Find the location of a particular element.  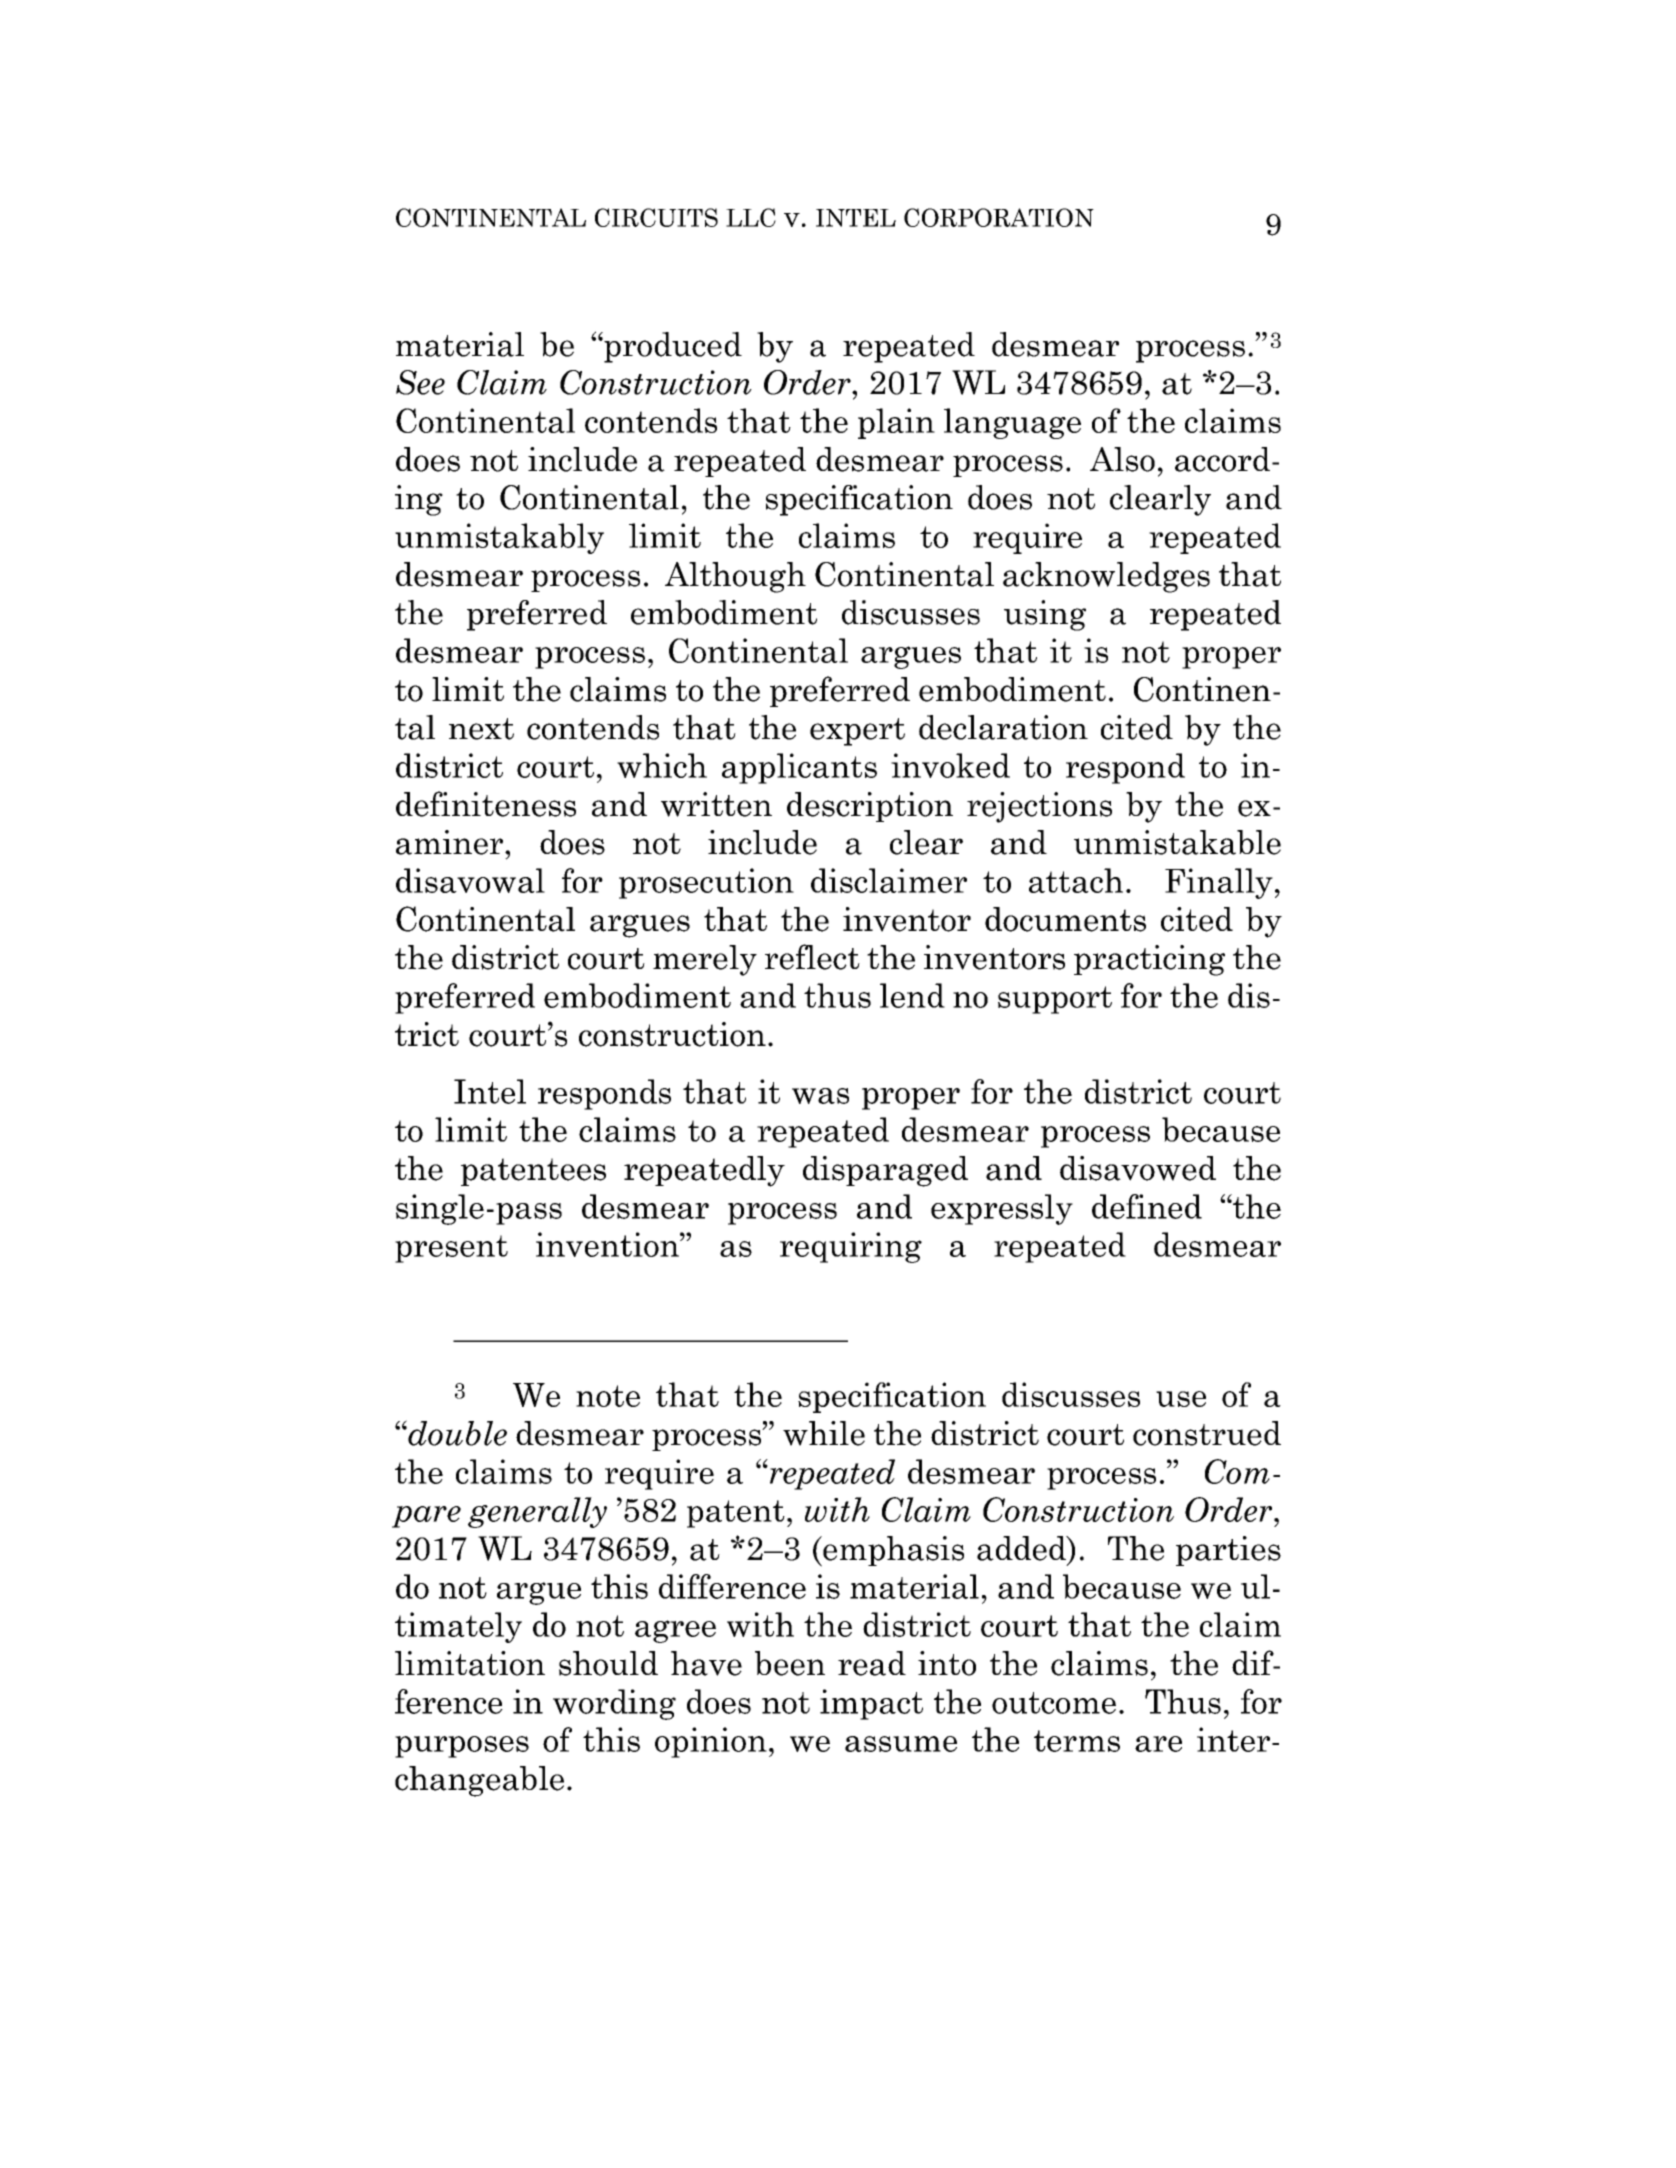

disavowal is located at coordinates (470, 880).
